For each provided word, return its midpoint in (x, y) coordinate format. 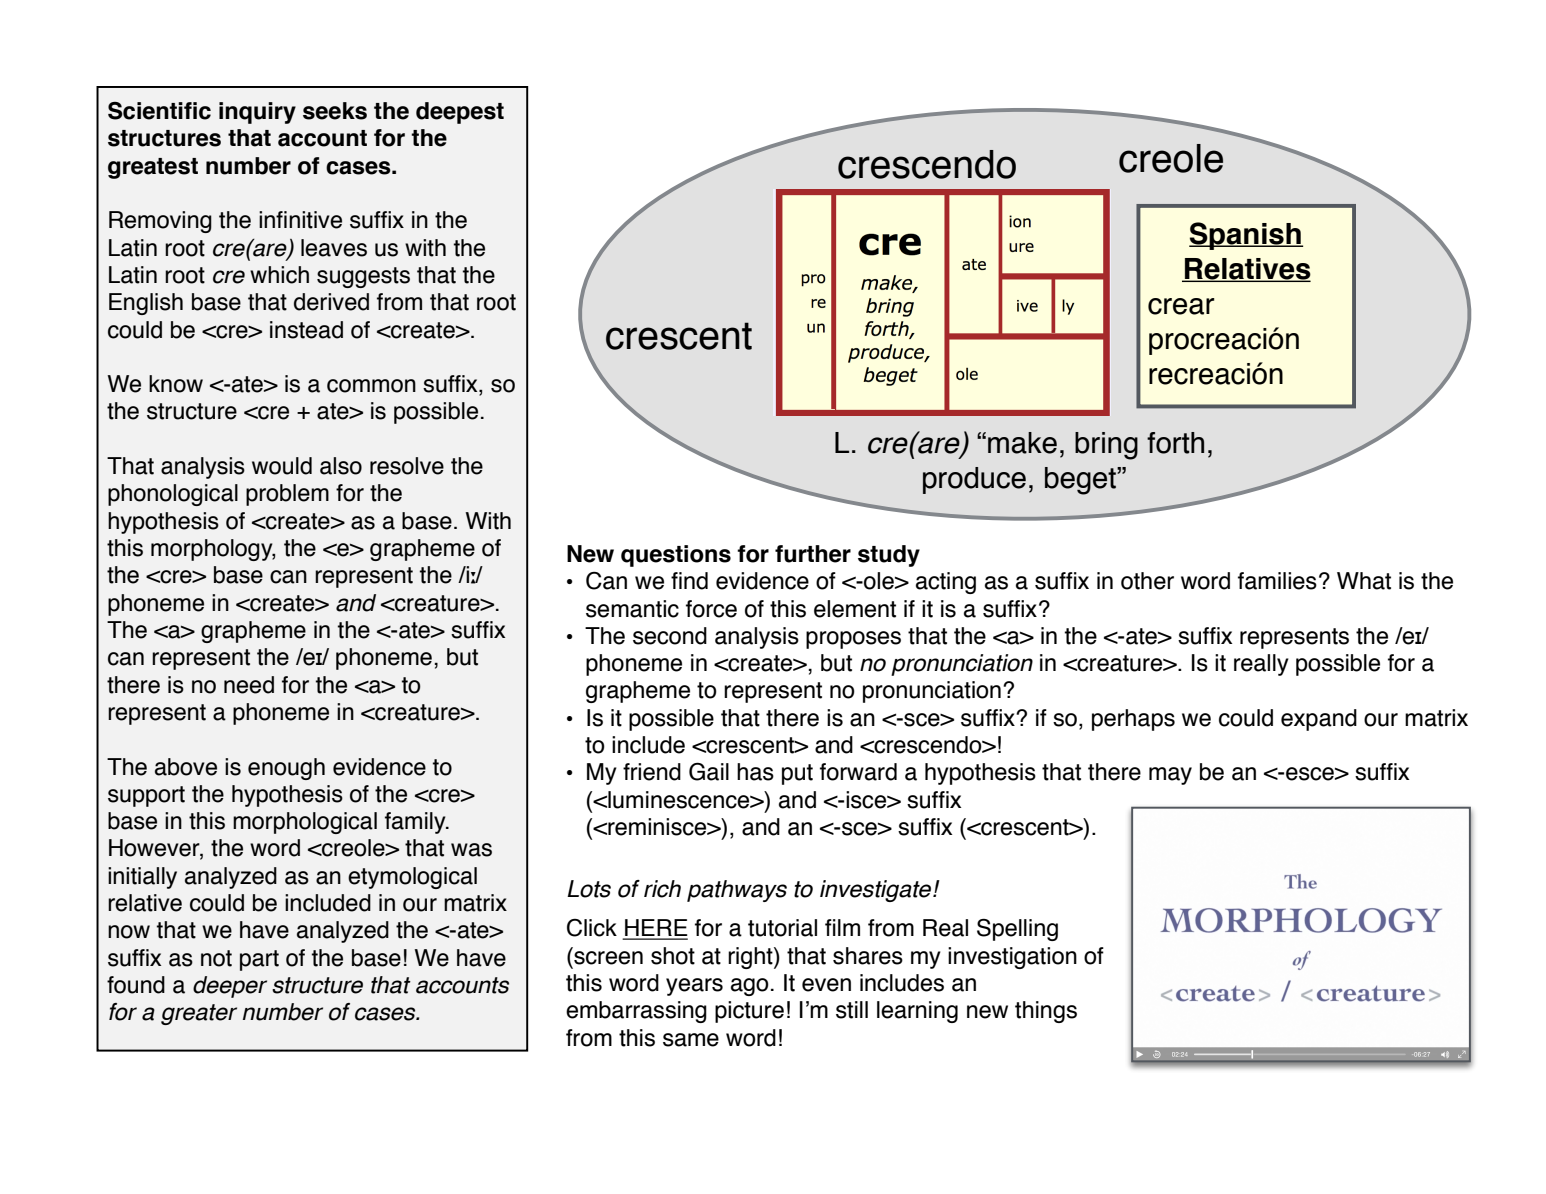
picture (749, 1012)
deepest (460, 113)
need (249, 685)
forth (1175, 443)
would (282, 466)
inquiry (257, 113)
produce (974, 480)
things (1046, 1012)
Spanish (1246, 236)
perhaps (1133, 720)
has (755, 772)
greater (199, 1014)
